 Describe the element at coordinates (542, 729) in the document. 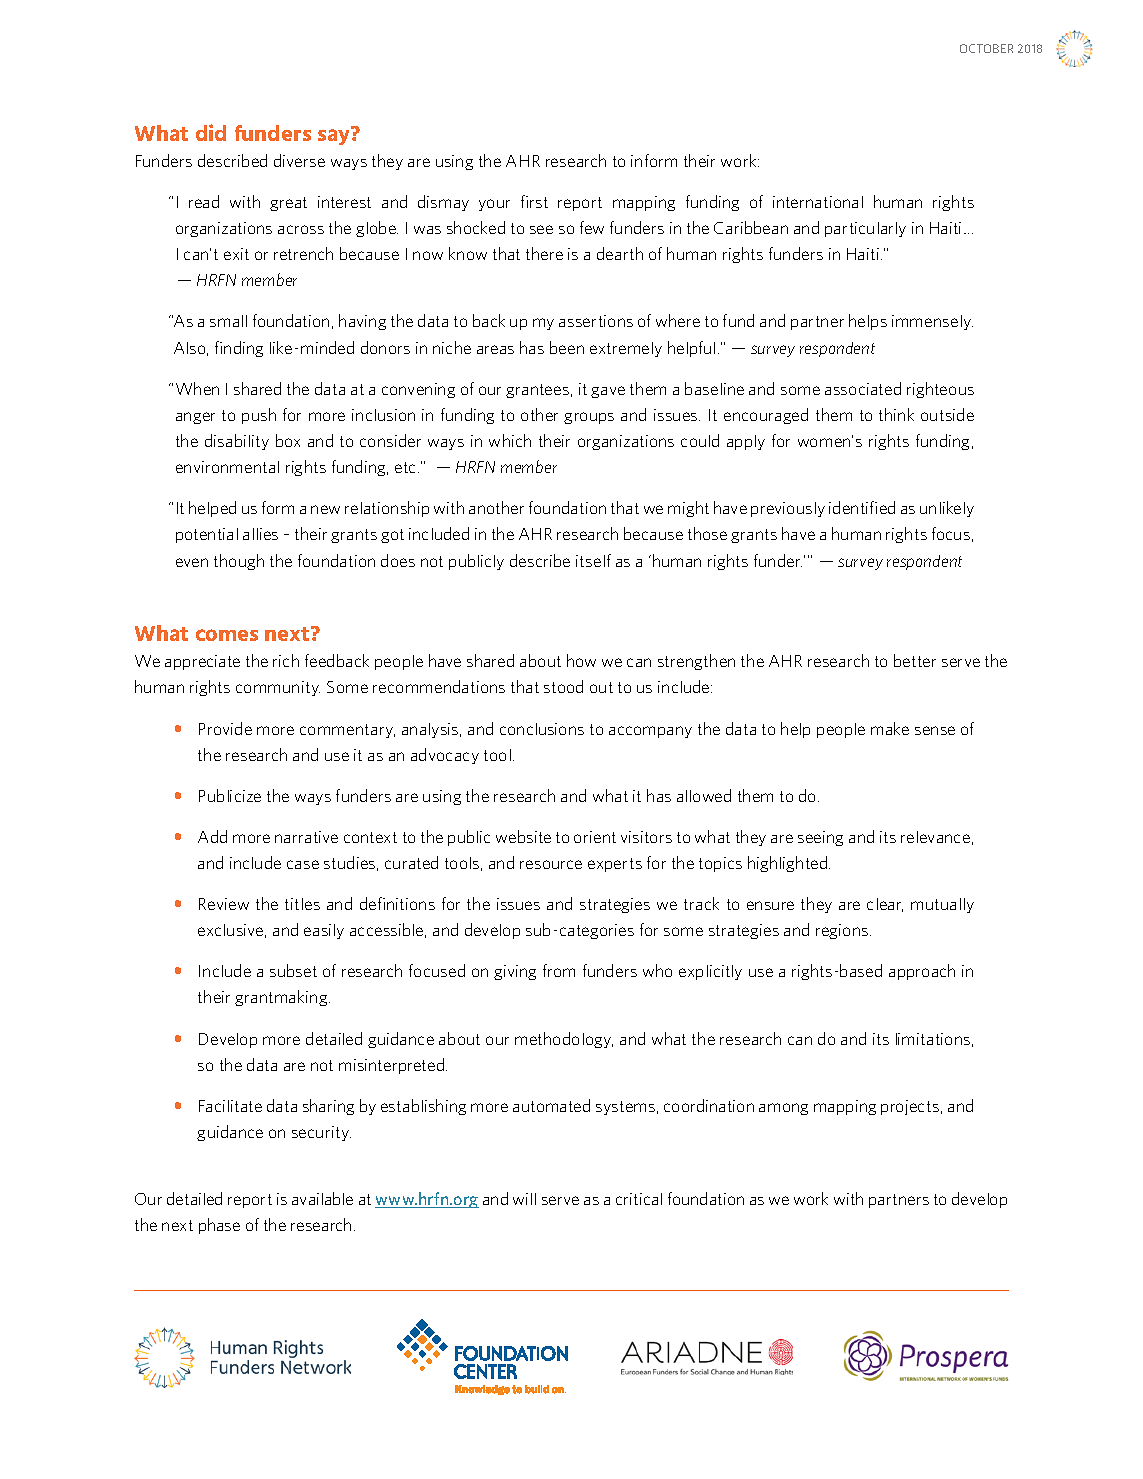

I see `conclusions` at that location.
